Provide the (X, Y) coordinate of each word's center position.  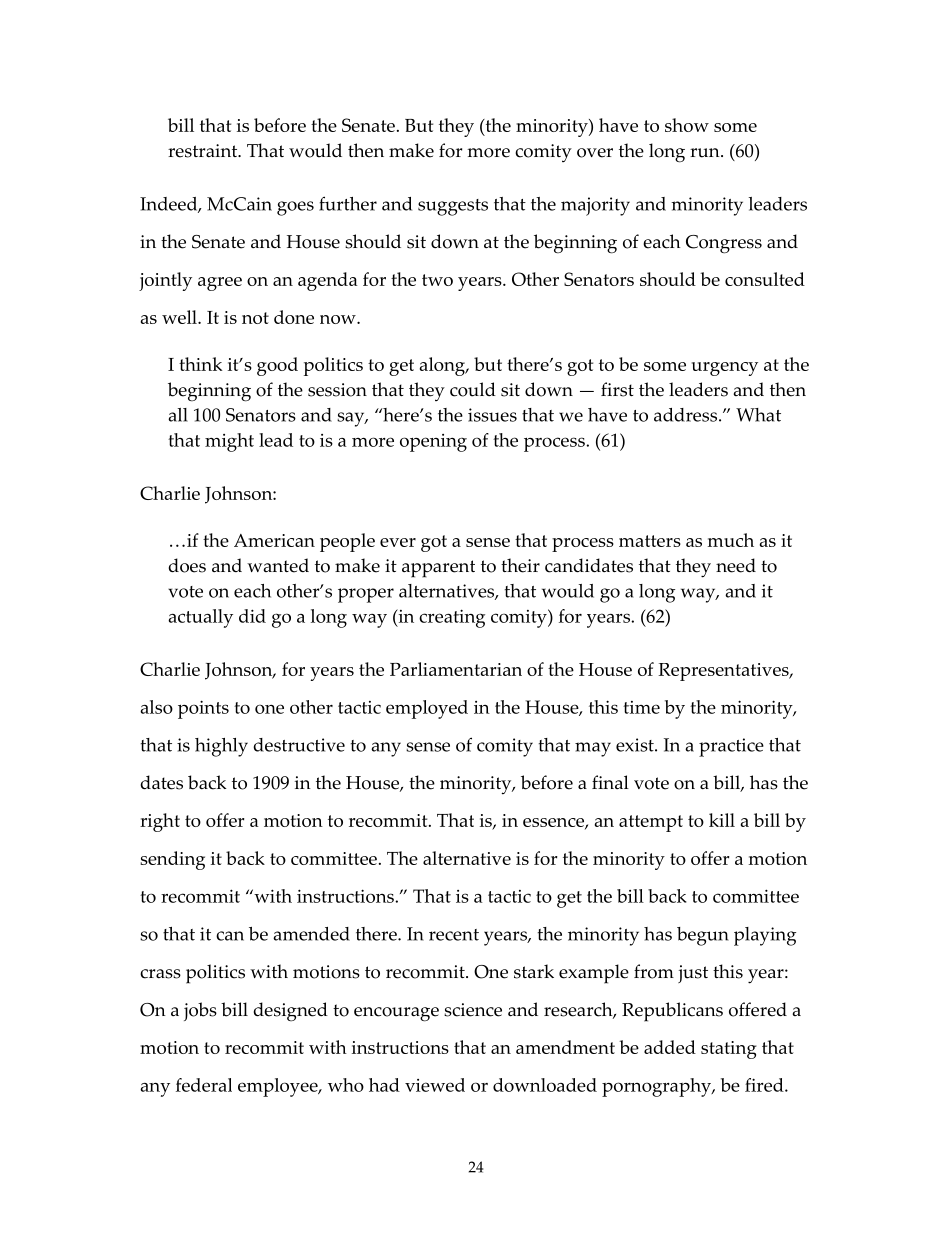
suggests (453, 207)
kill (722, 820)
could (473, 389)
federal (204, 1085)
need (736, 565)
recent (454, 935)
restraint (204, 151)
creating (452, 618)
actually (200, 618)
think (200, 364)
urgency (725, 369)
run (706, 153)
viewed (435, 1085)
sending (172, 860)
